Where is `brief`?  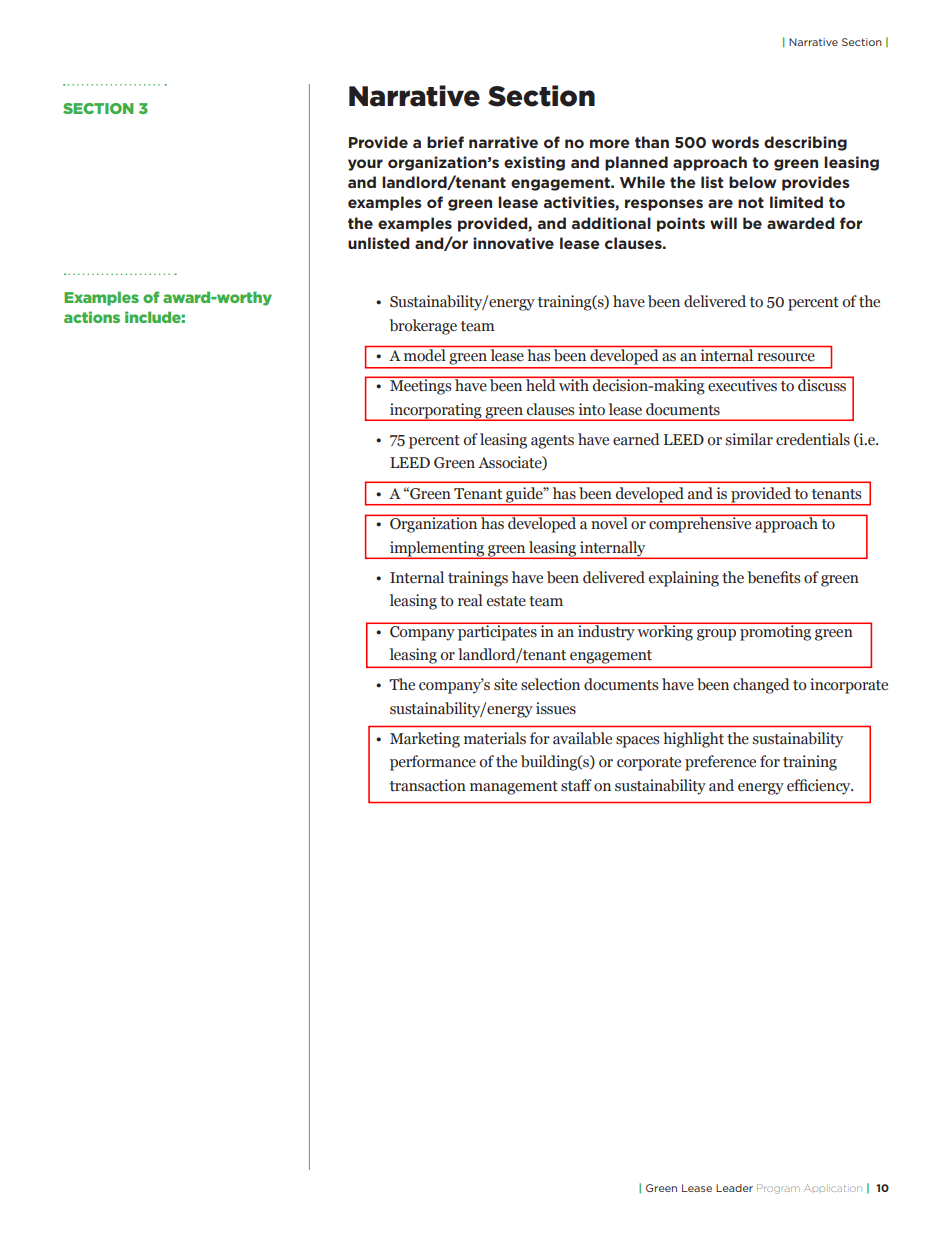
brief is located at coordinates (445, 142).
